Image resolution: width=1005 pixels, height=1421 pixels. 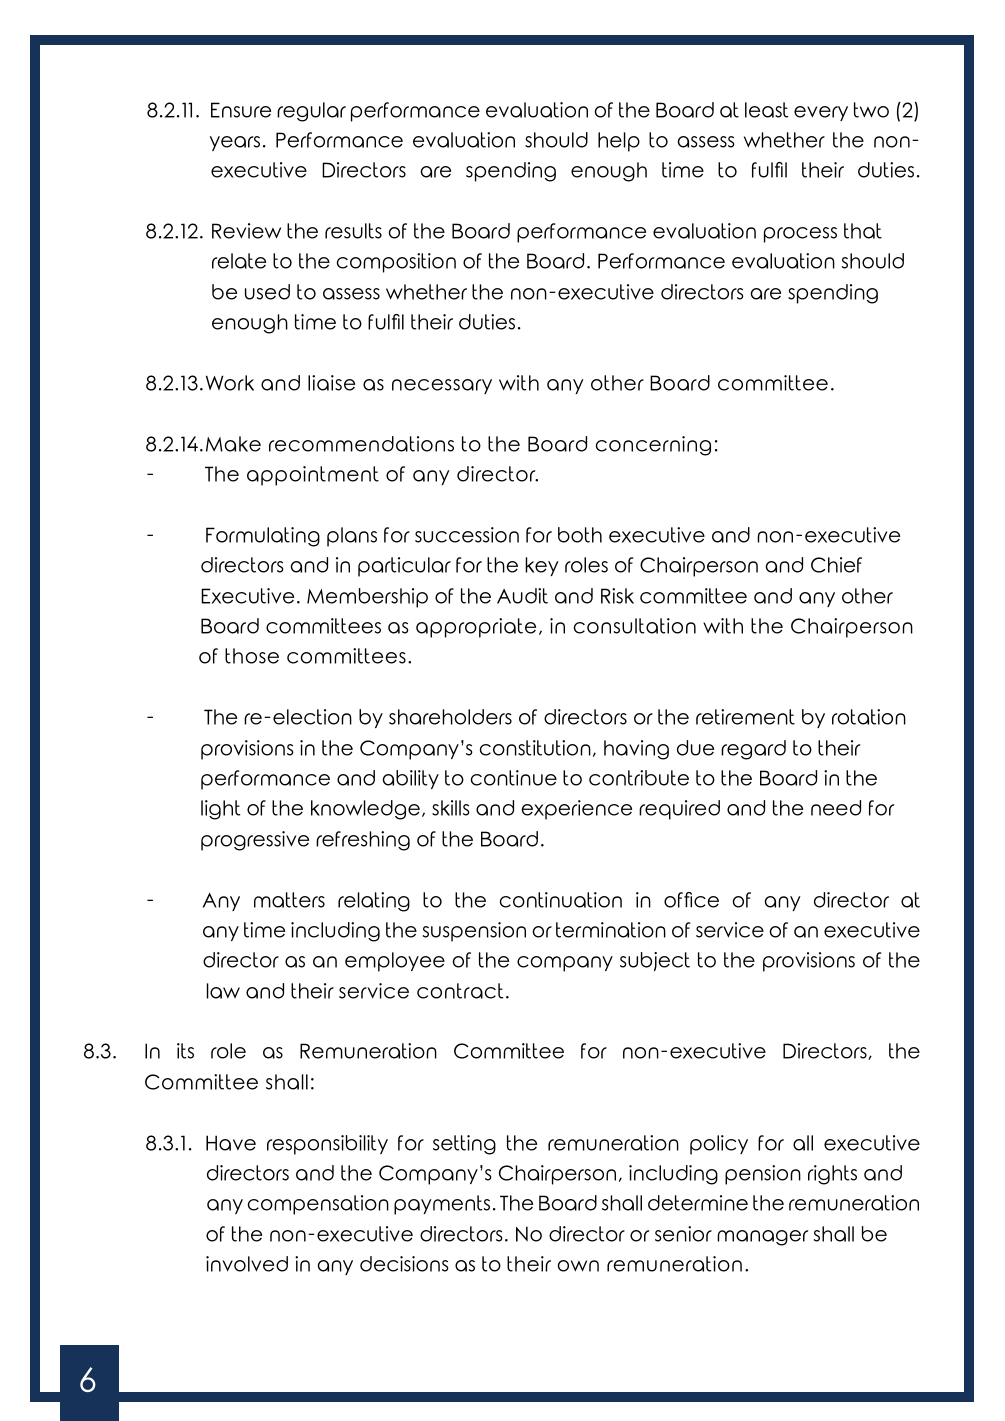 I want to click on concerning, so click(x=653, y=446).
